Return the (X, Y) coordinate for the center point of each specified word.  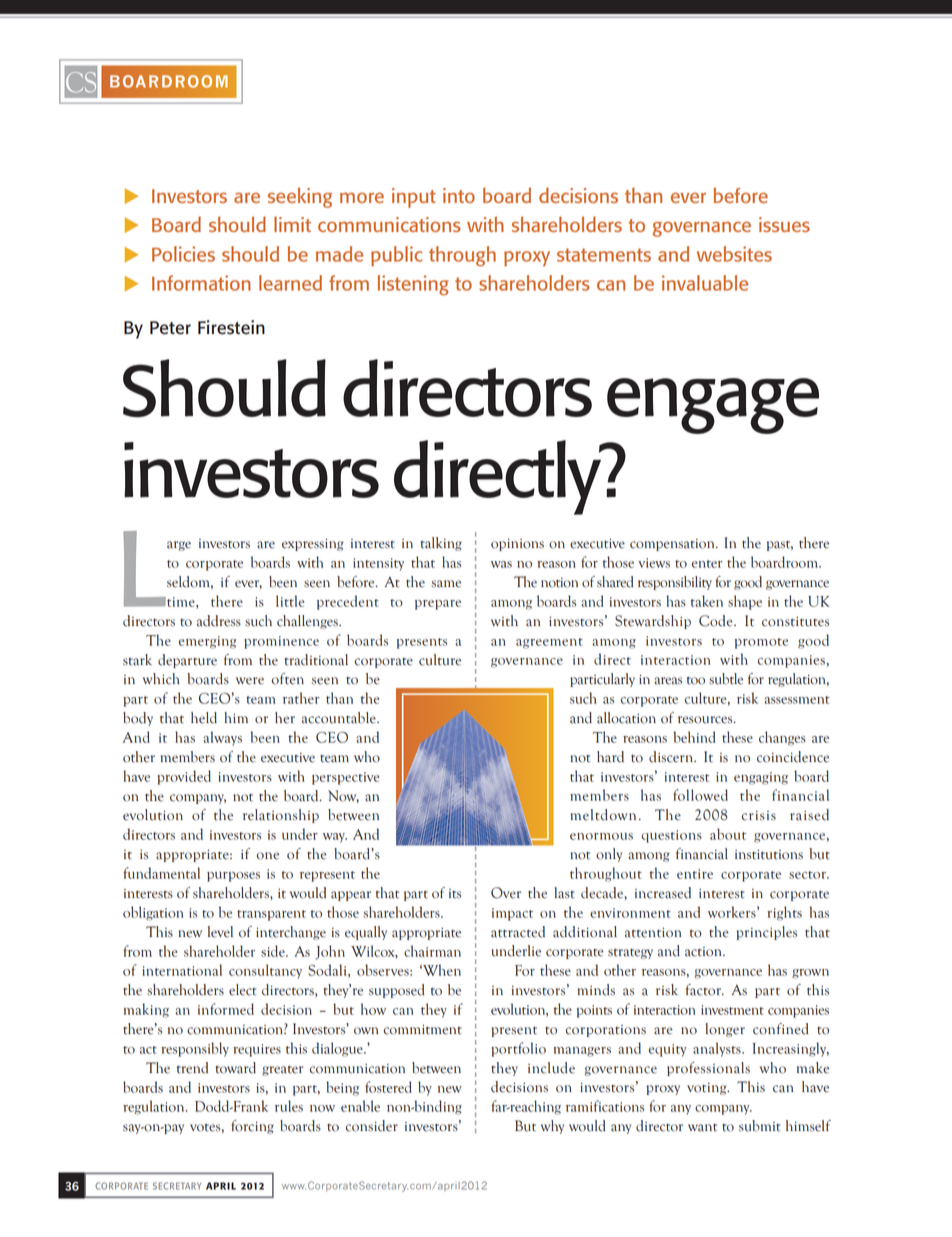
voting (708, 1089)
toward (235, 1068)
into (459, 195)
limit (292, 224)
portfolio (518, 1049)
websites (734, 254)
